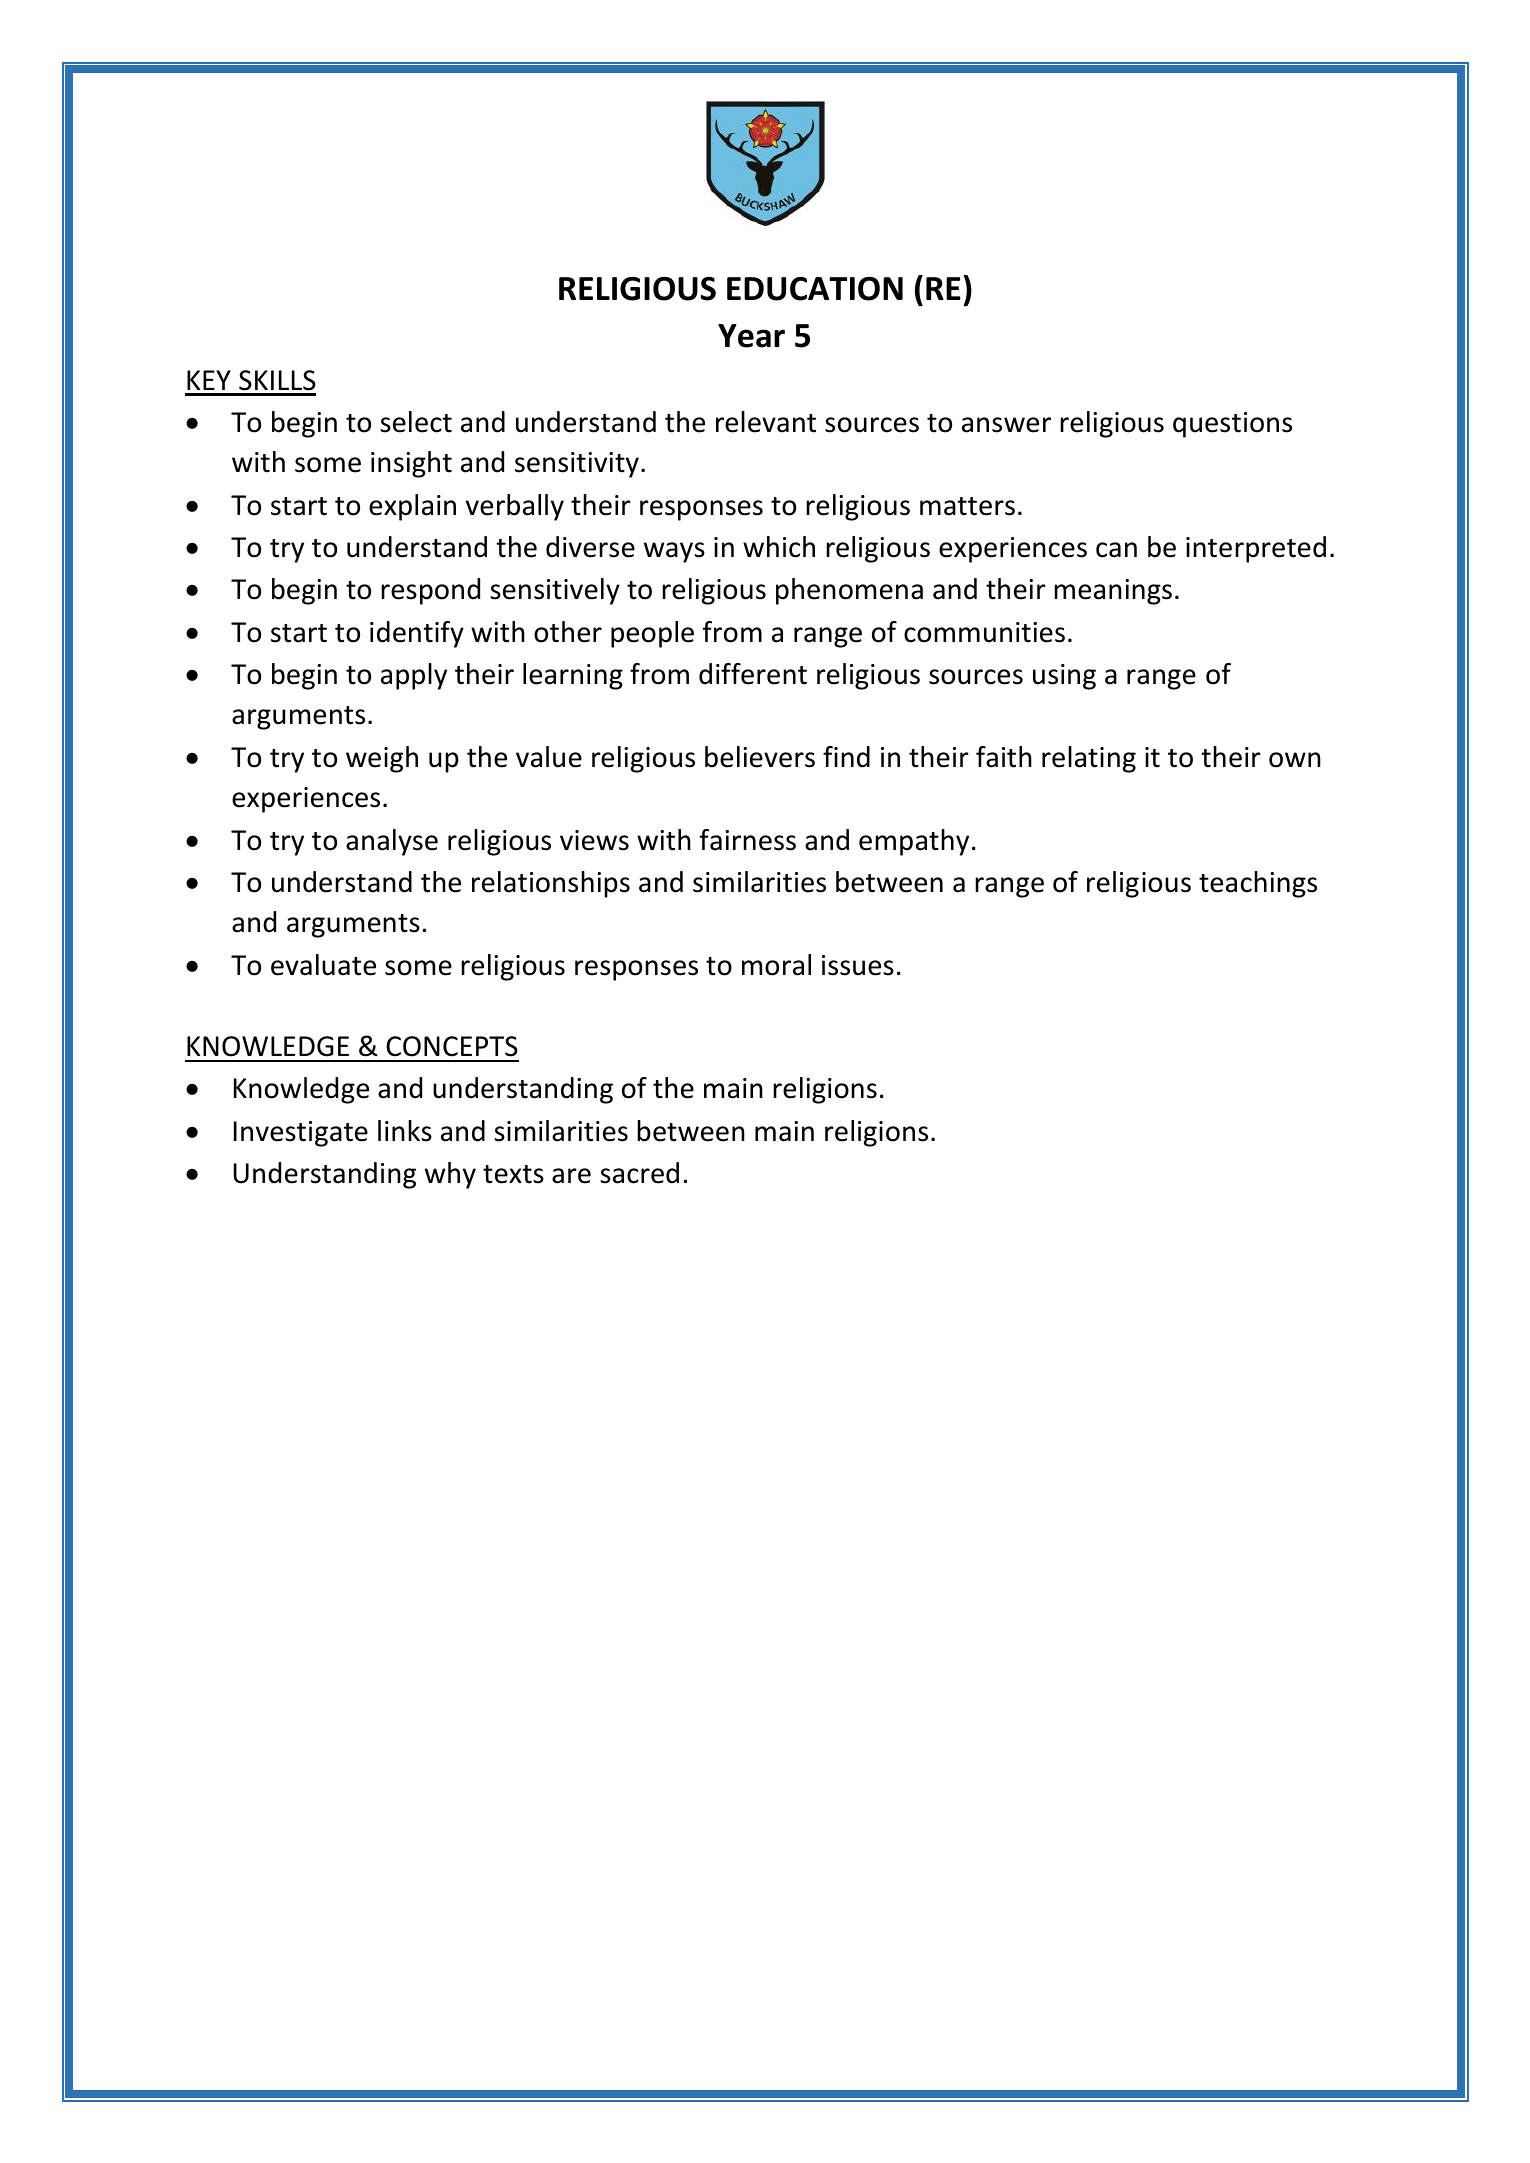 This document has width=1530, height=2163. What do you see at coordinates (430, 591) in the document?
I see `respond` at bounding box center [430, 591].
